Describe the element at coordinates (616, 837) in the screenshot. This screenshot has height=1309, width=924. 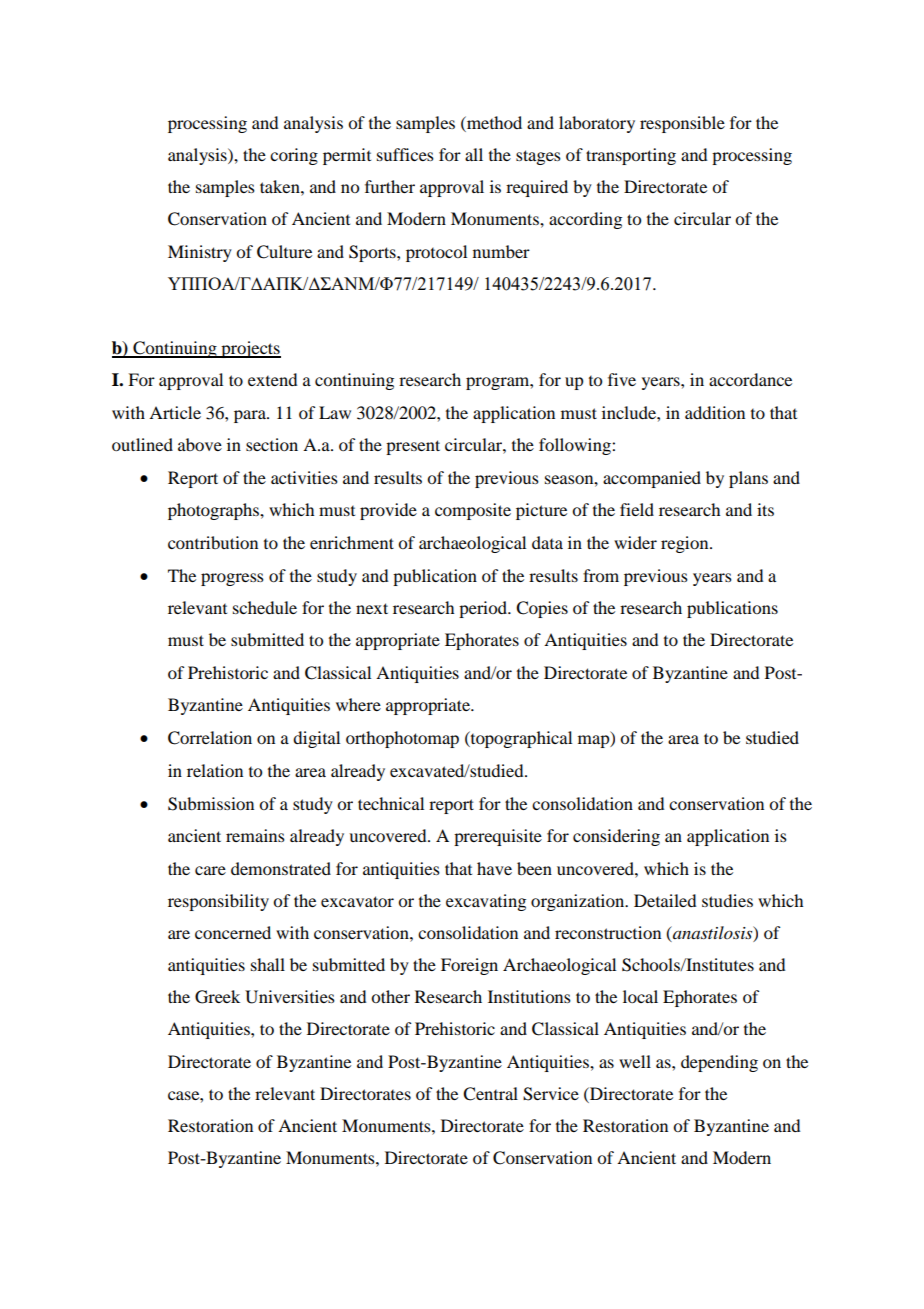
I see `considering` at that location.
